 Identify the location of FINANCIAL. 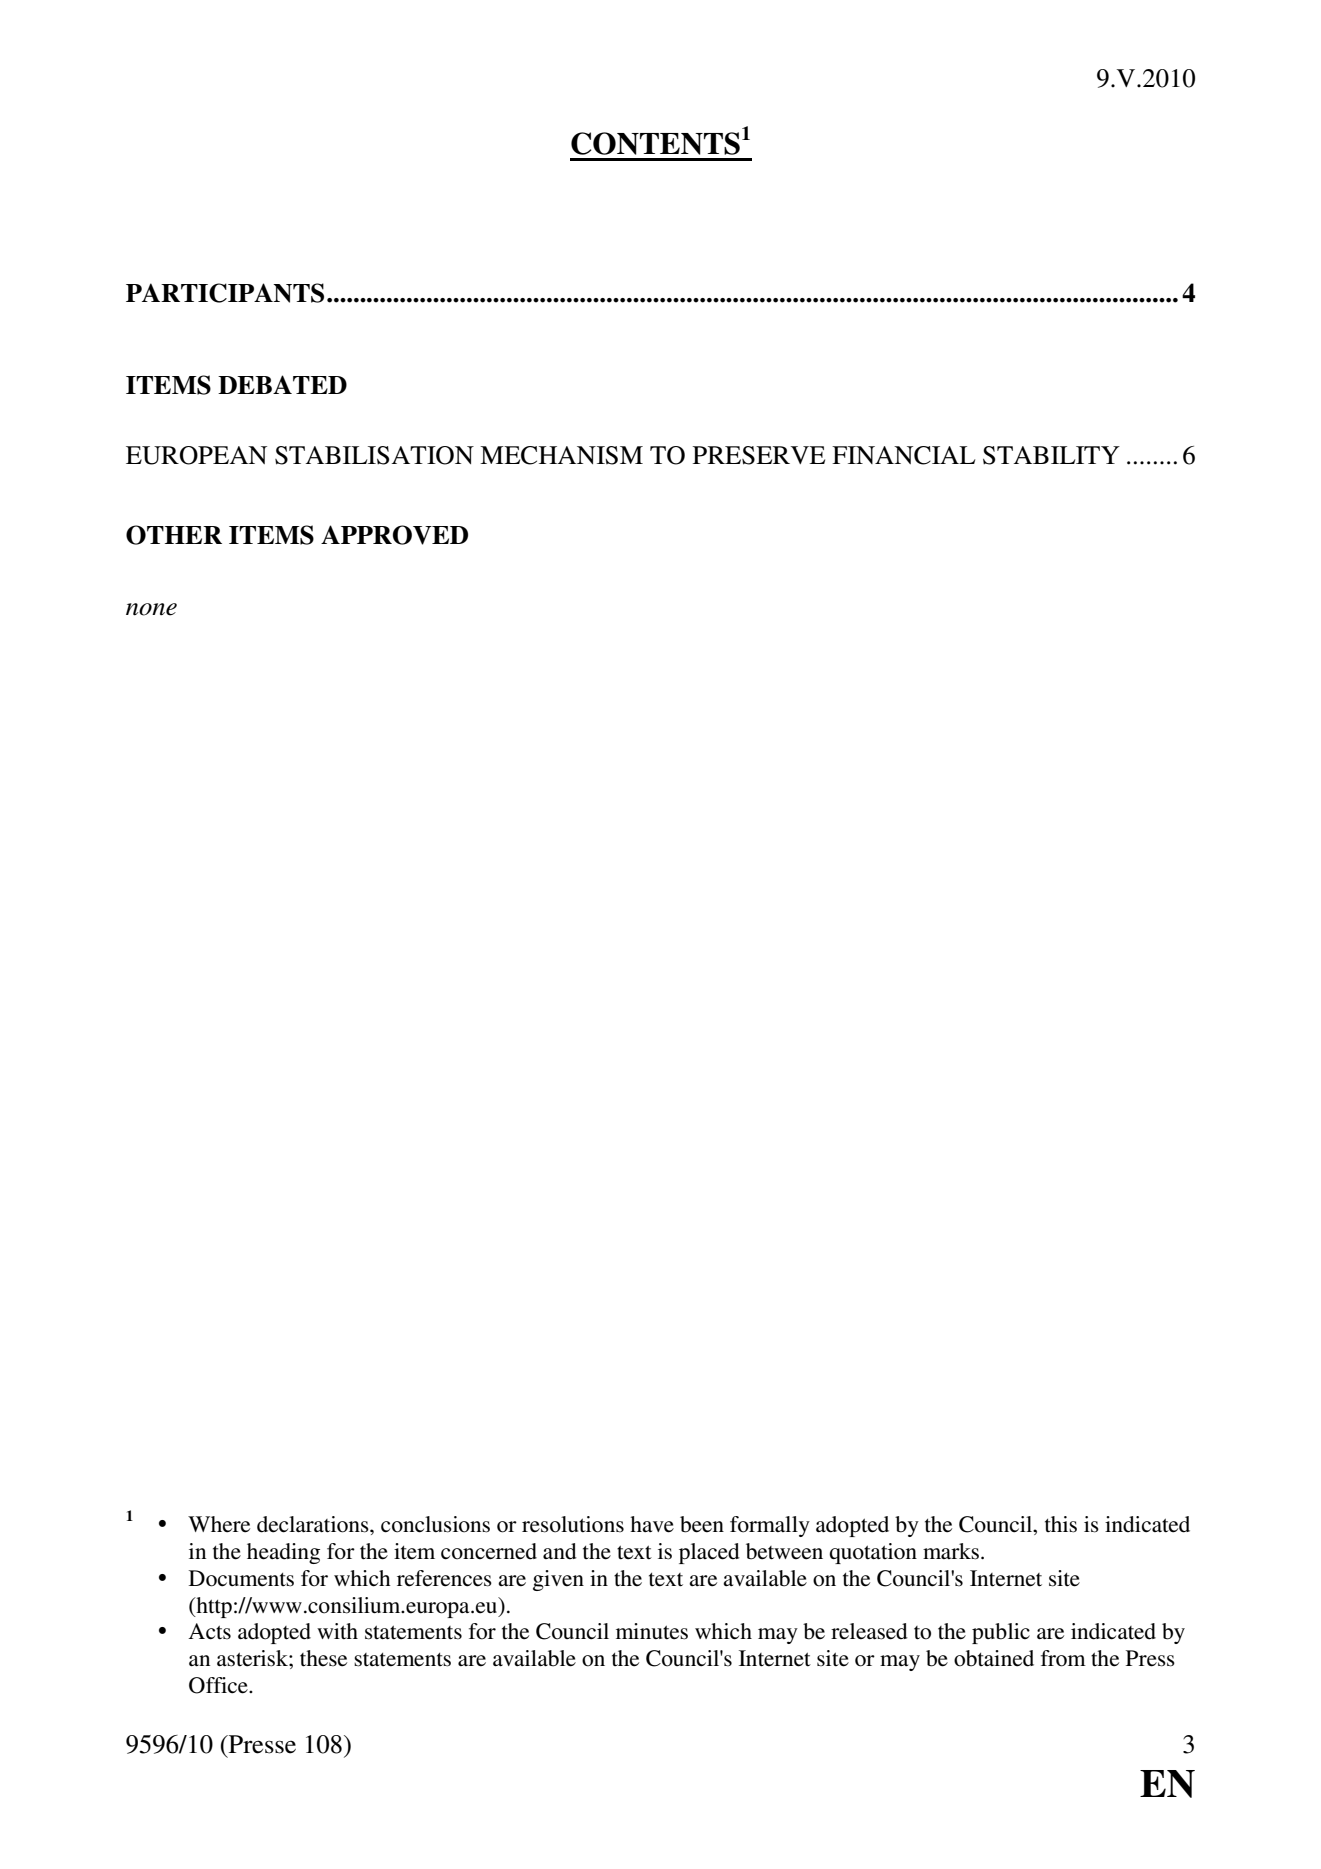
(903, 455).
